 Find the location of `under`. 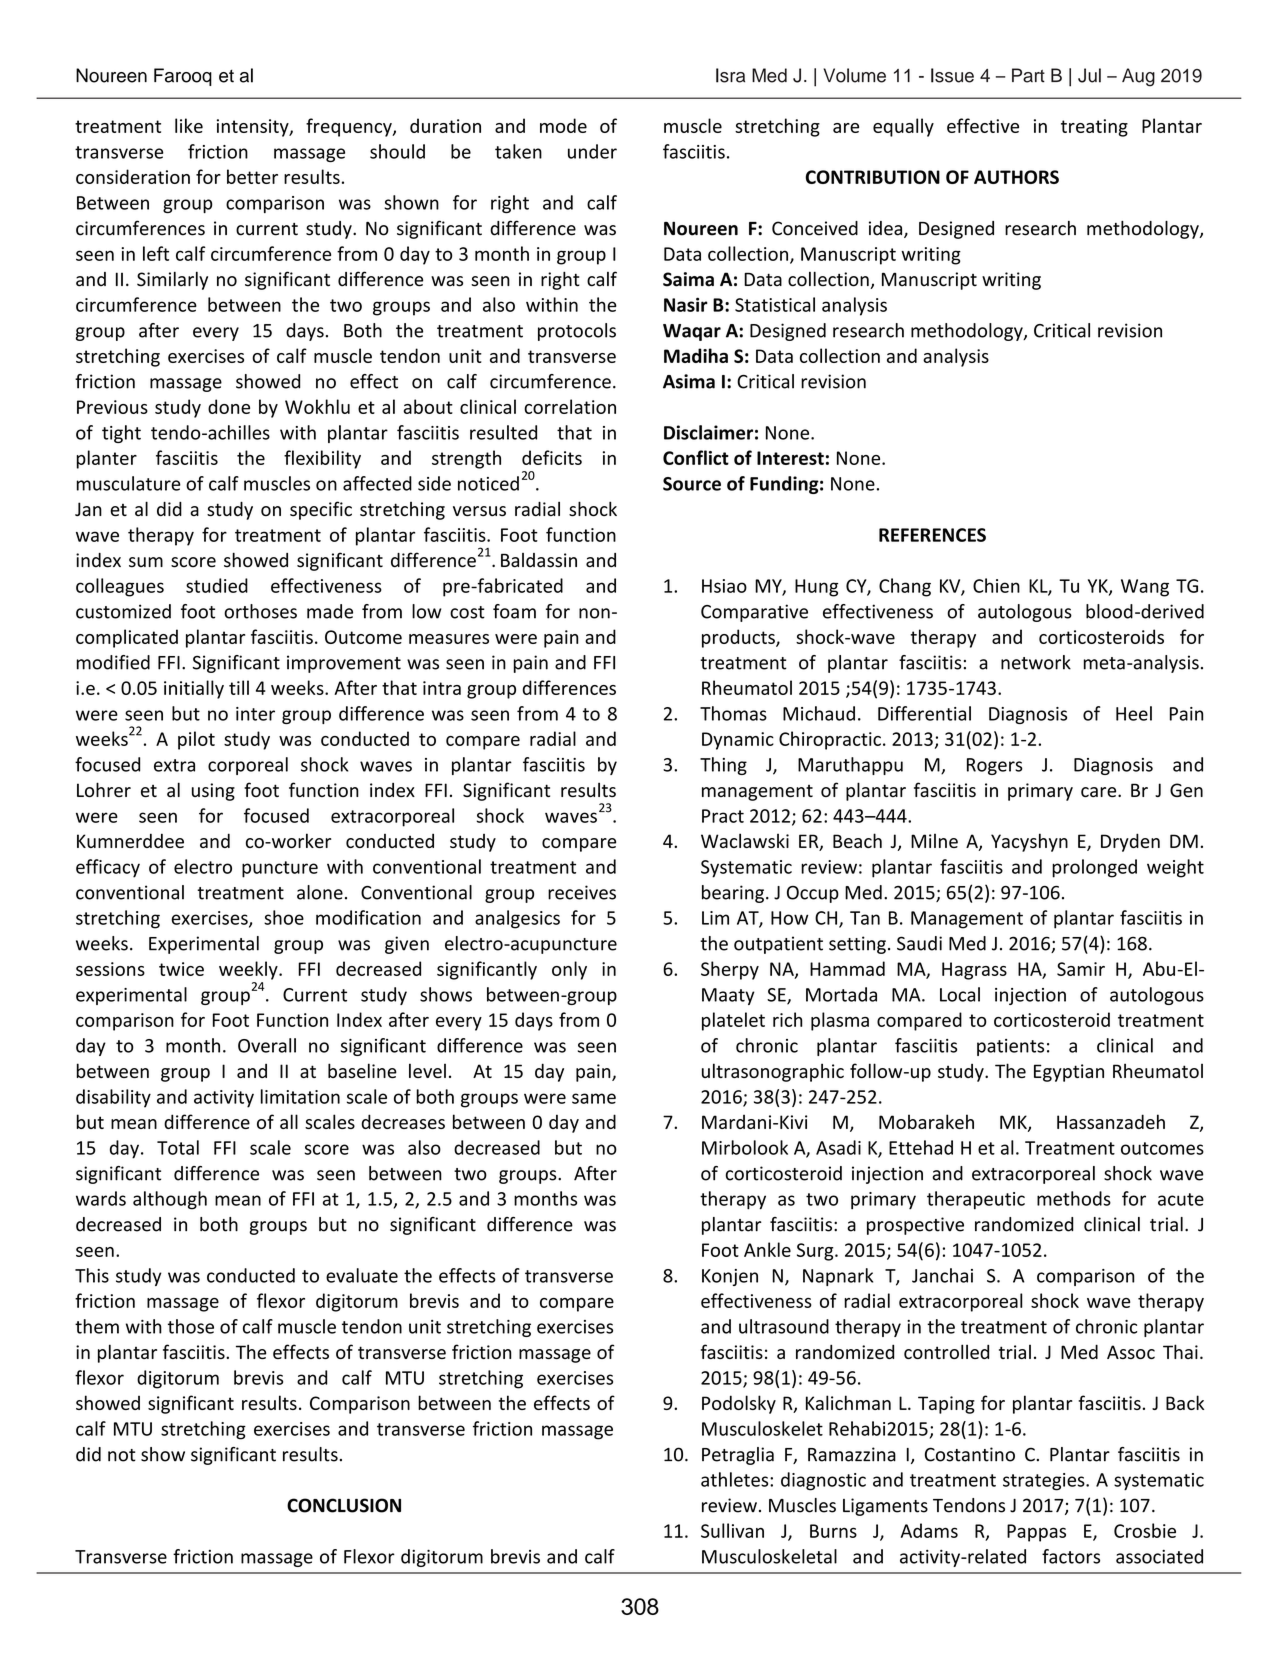

under is located at coordinates (592, 151).
